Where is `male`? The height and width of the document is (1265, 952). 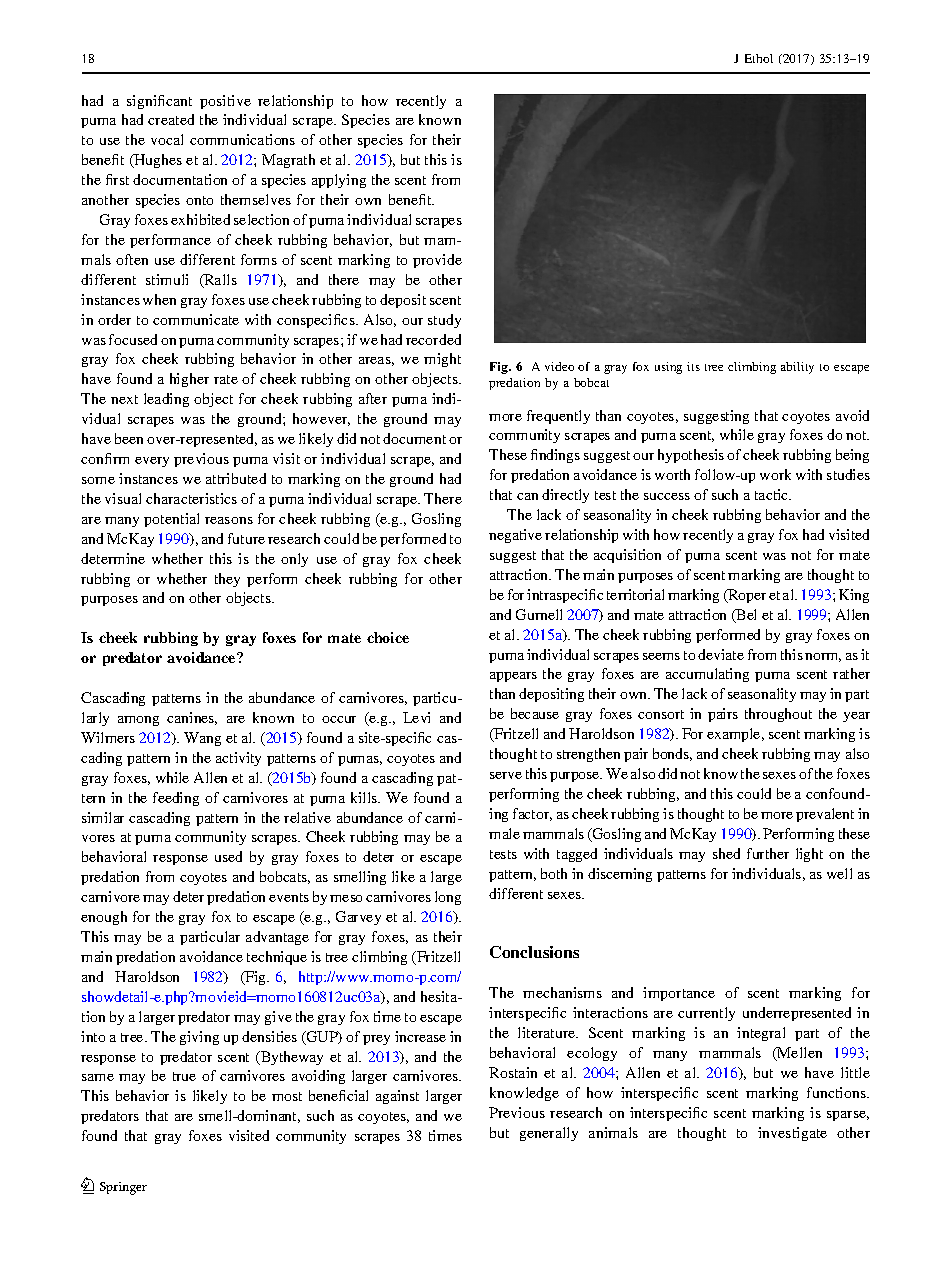 male is located at coordinates (504, 833).
